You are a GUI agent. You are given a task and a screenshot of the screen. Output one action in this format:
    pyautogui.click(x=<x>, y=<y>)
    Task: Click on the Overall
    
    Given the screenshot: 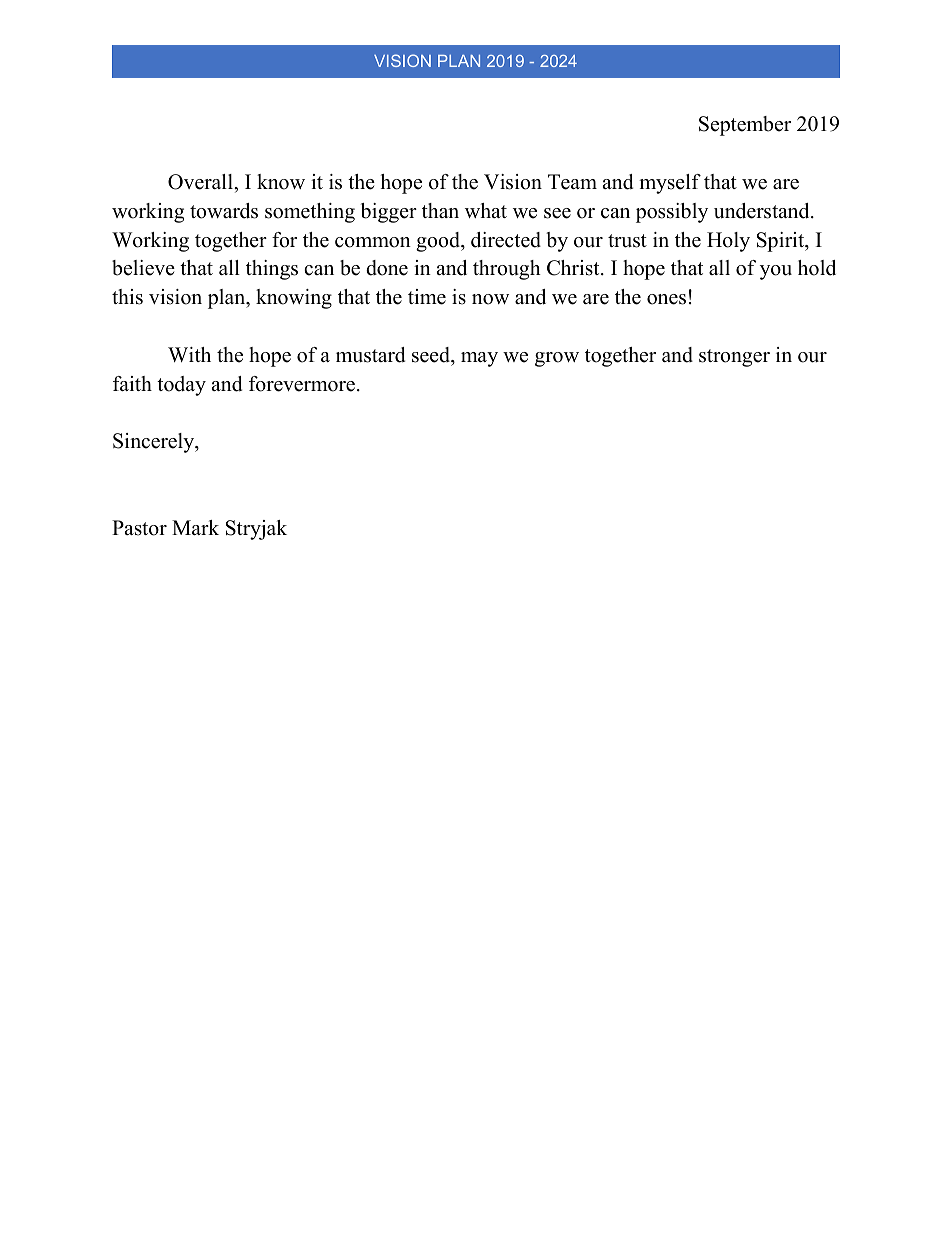 What is the action you would take?
    pyautogui.click(x=201, y=182)
